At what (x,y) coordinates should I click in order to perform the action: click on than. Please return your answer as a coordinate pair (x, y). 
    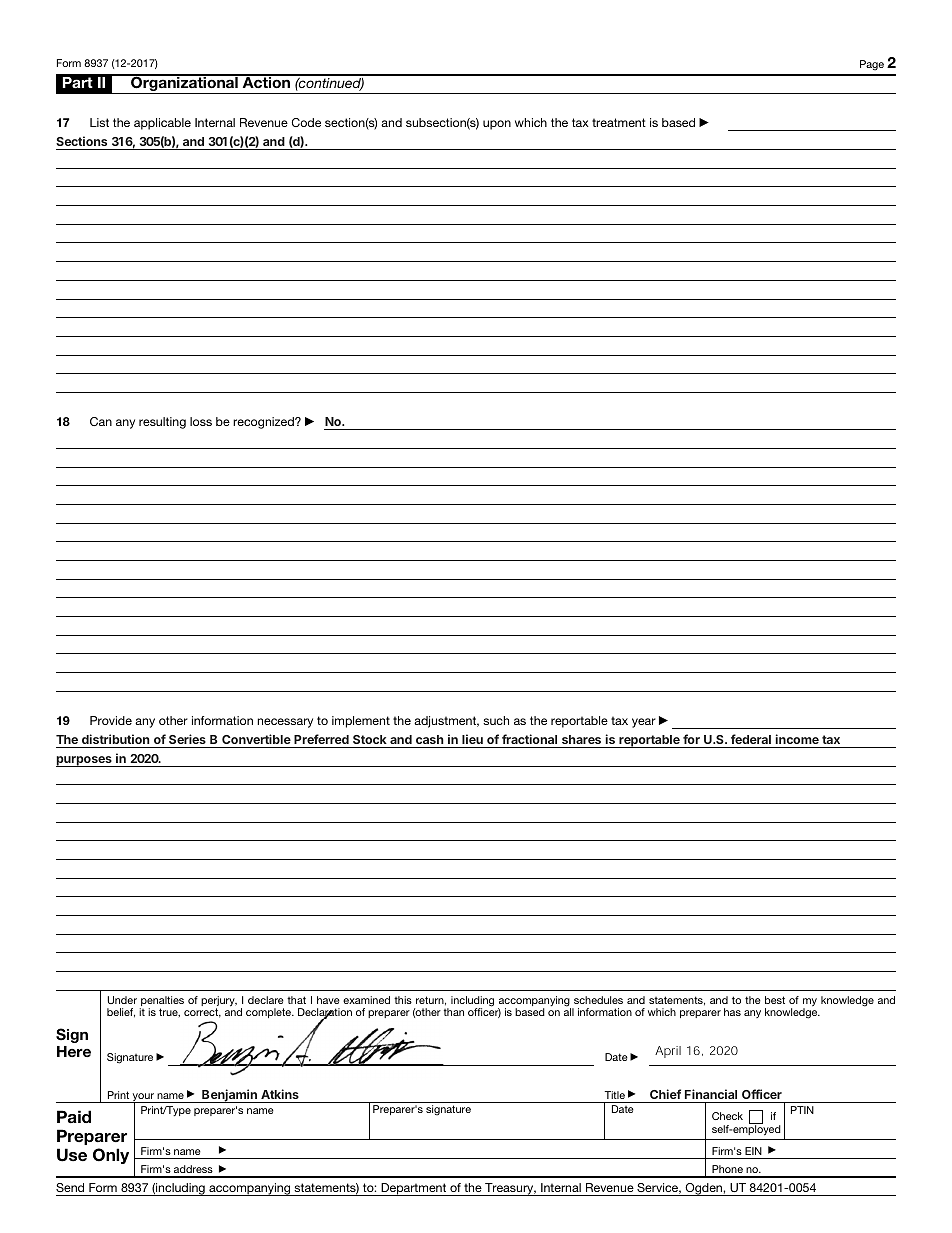
    Looking at the image, I should click on (454, 1012).
